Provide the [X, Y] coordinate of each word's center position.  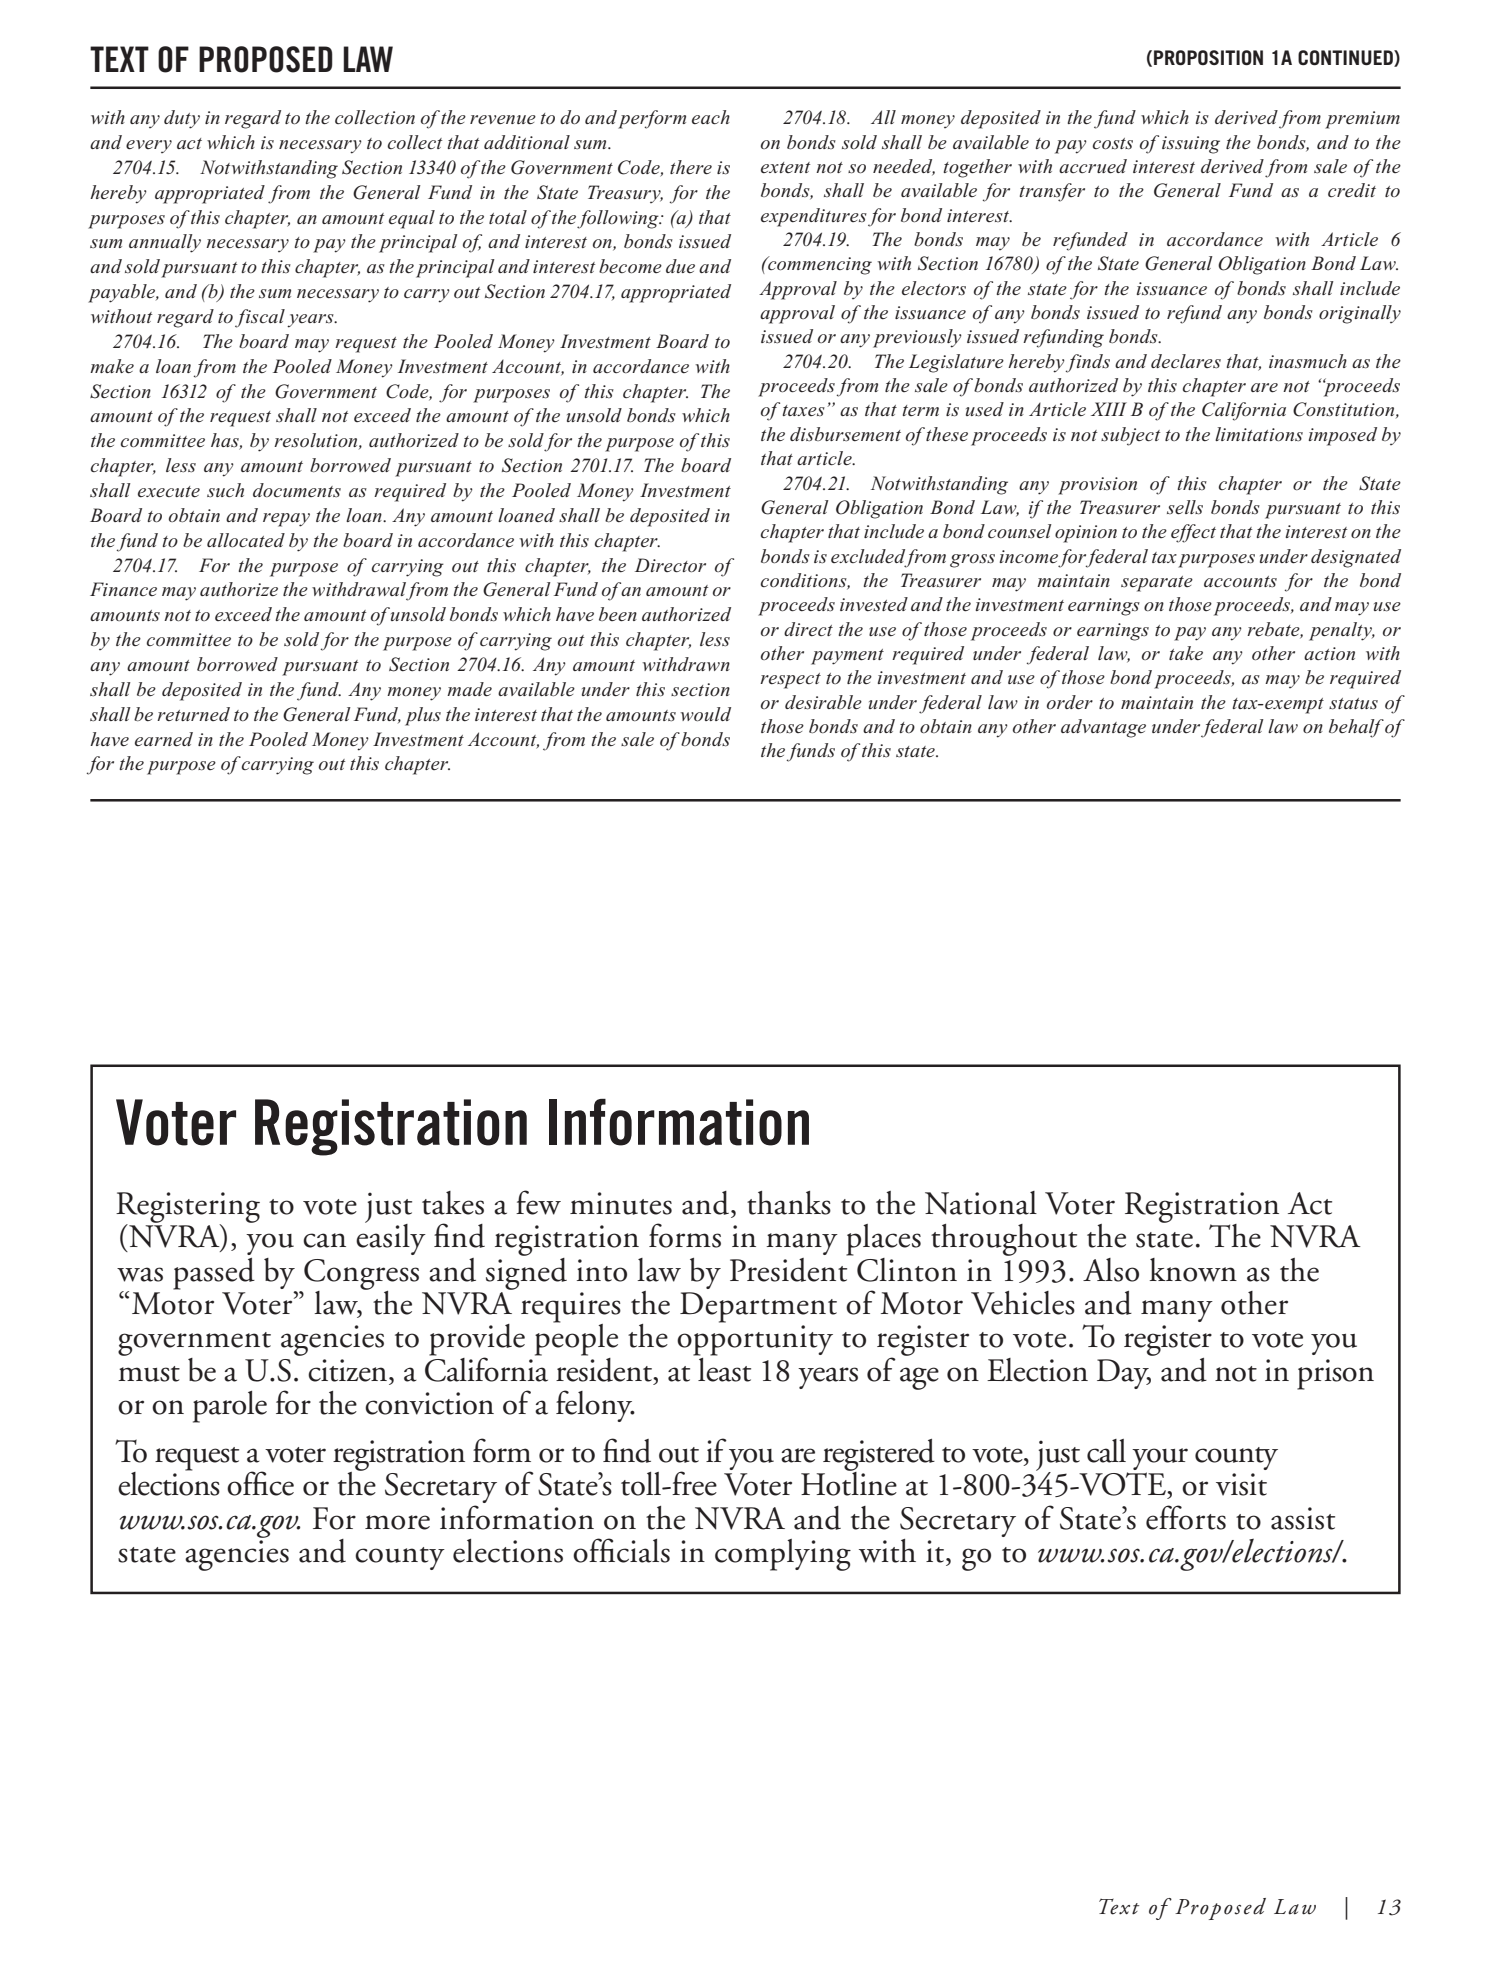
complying [783, 1555]
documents [297, 490]
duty [182, 119]
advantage [1103, 728]
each [711, 117]
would [705, 714]
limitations [1259, 434]
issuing [1191, 145]
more [397, 1522]
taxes [803, 410]
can [324, 1240]
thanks [789, 1203]
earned [164, 739]
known [1193, 1270]
